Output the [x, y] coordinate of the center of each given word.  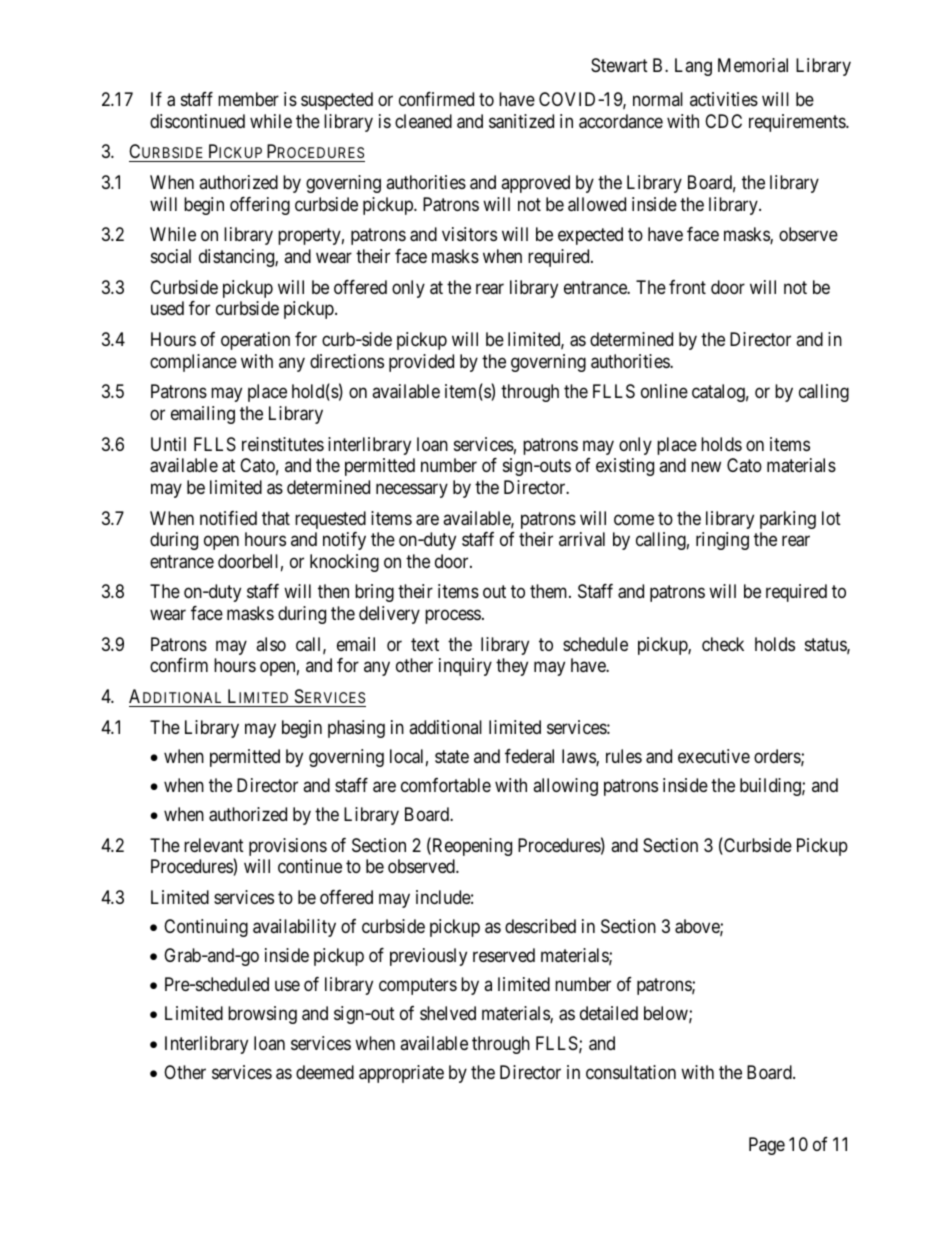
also [271, 644]
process [453, 616]
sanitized [521, 121]
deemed [325, 1072]
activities [724, 99]
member [248, 99]
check [723, 644]
